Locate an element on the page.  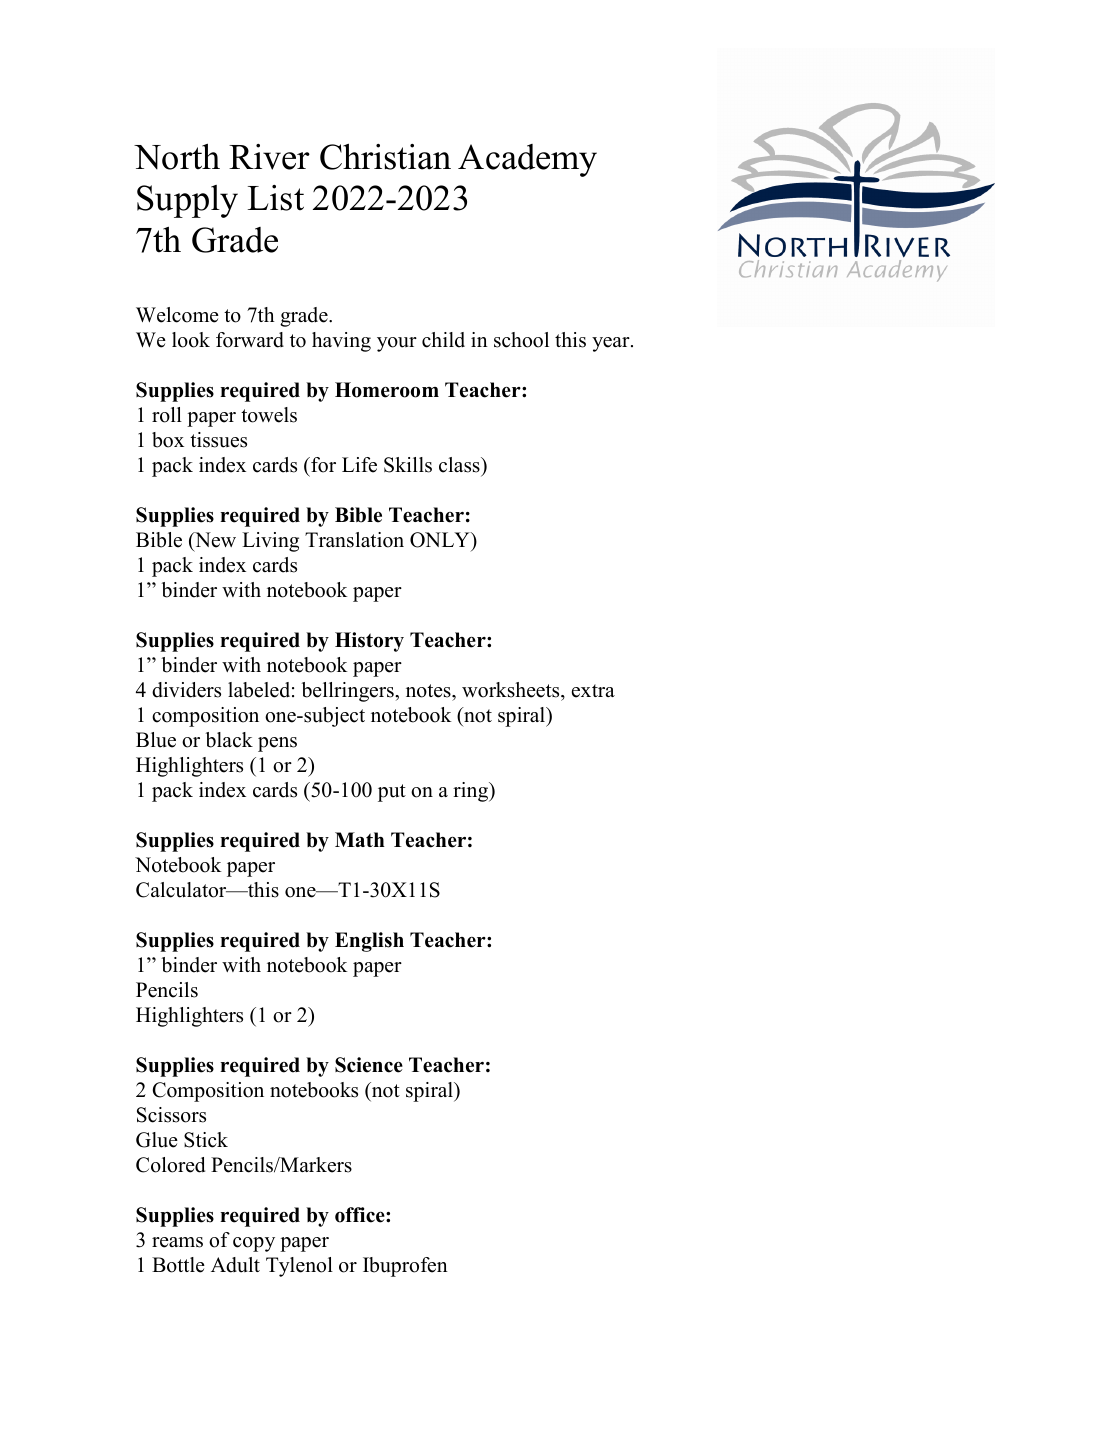
reams is located at coordinates (177, 1242).
